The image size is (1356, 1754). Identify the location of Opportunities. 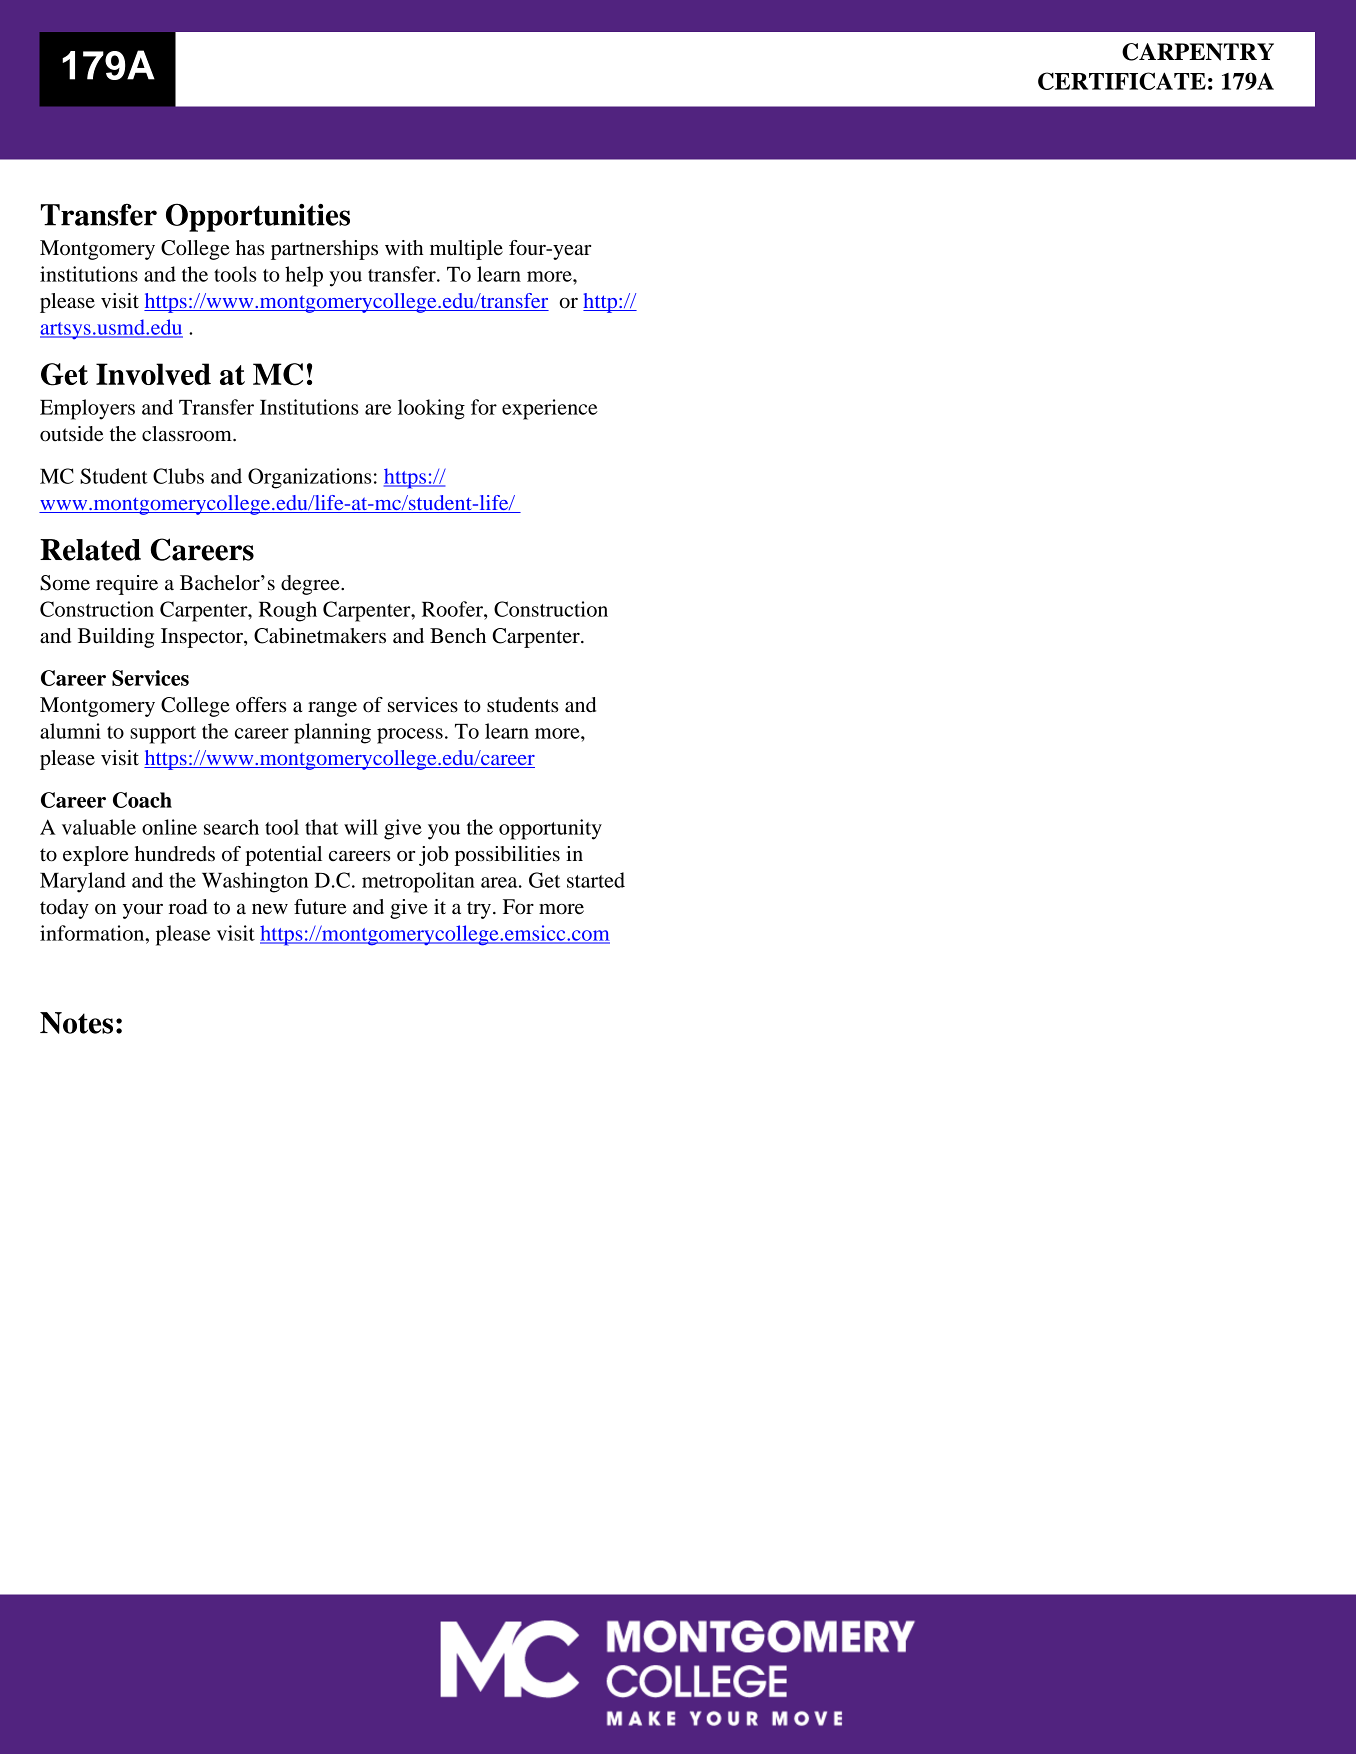
(258, 218).
